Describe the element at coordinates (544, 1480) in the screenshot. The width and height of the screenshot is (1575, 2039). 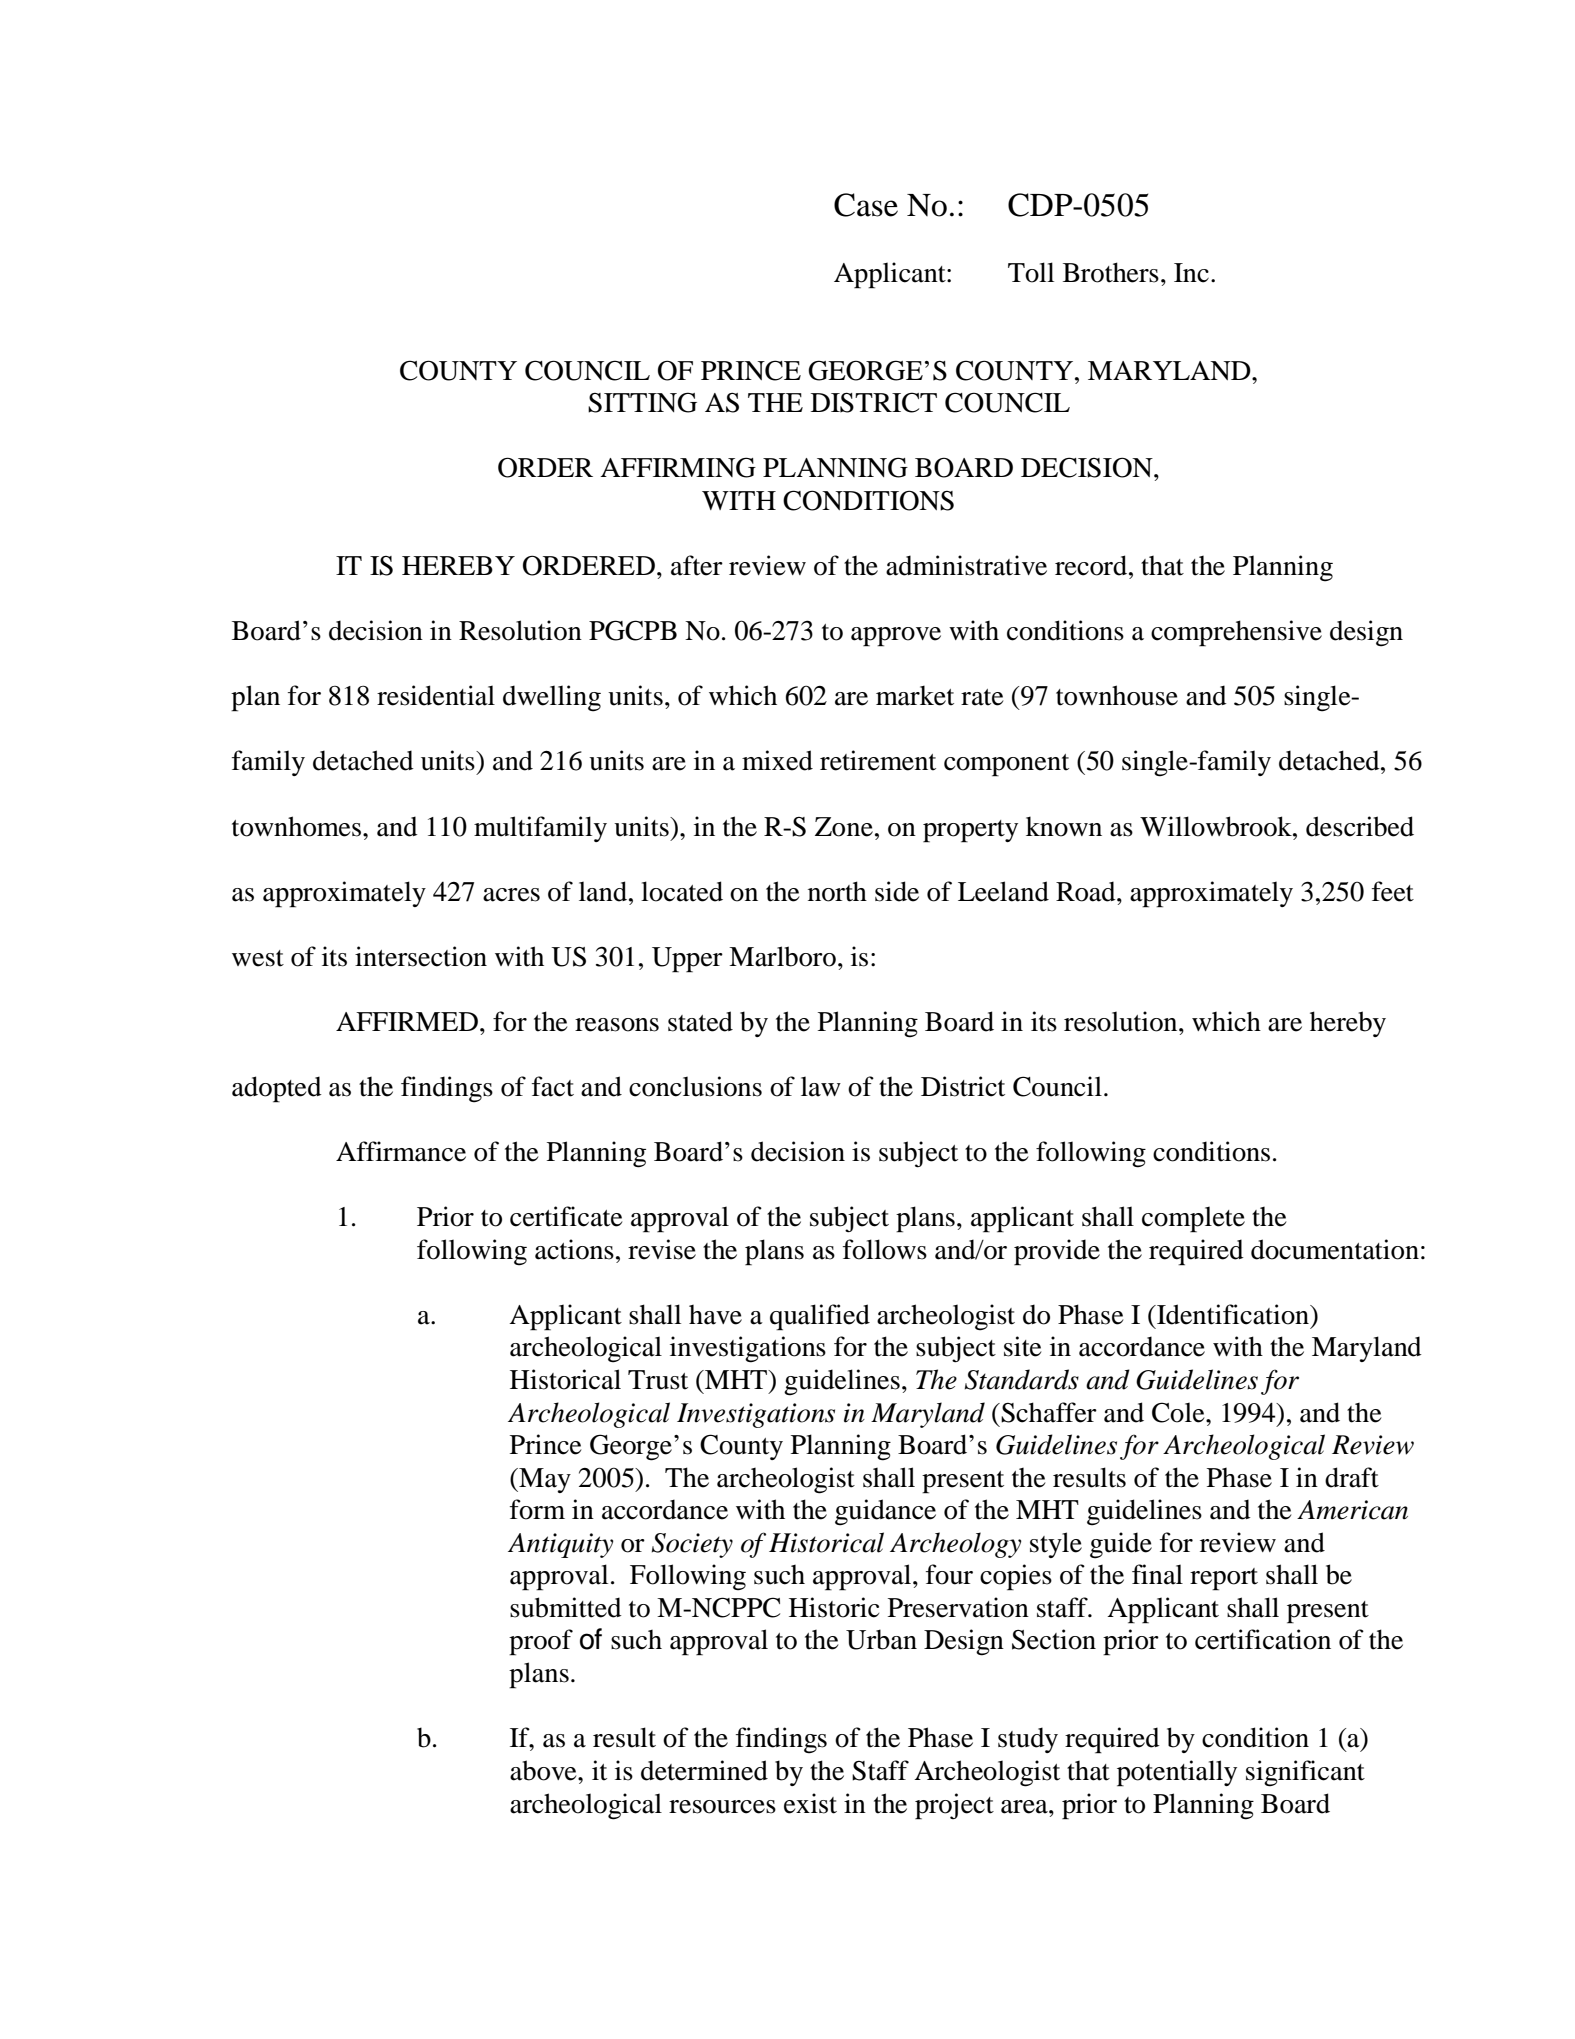
I see `May` at that location.
